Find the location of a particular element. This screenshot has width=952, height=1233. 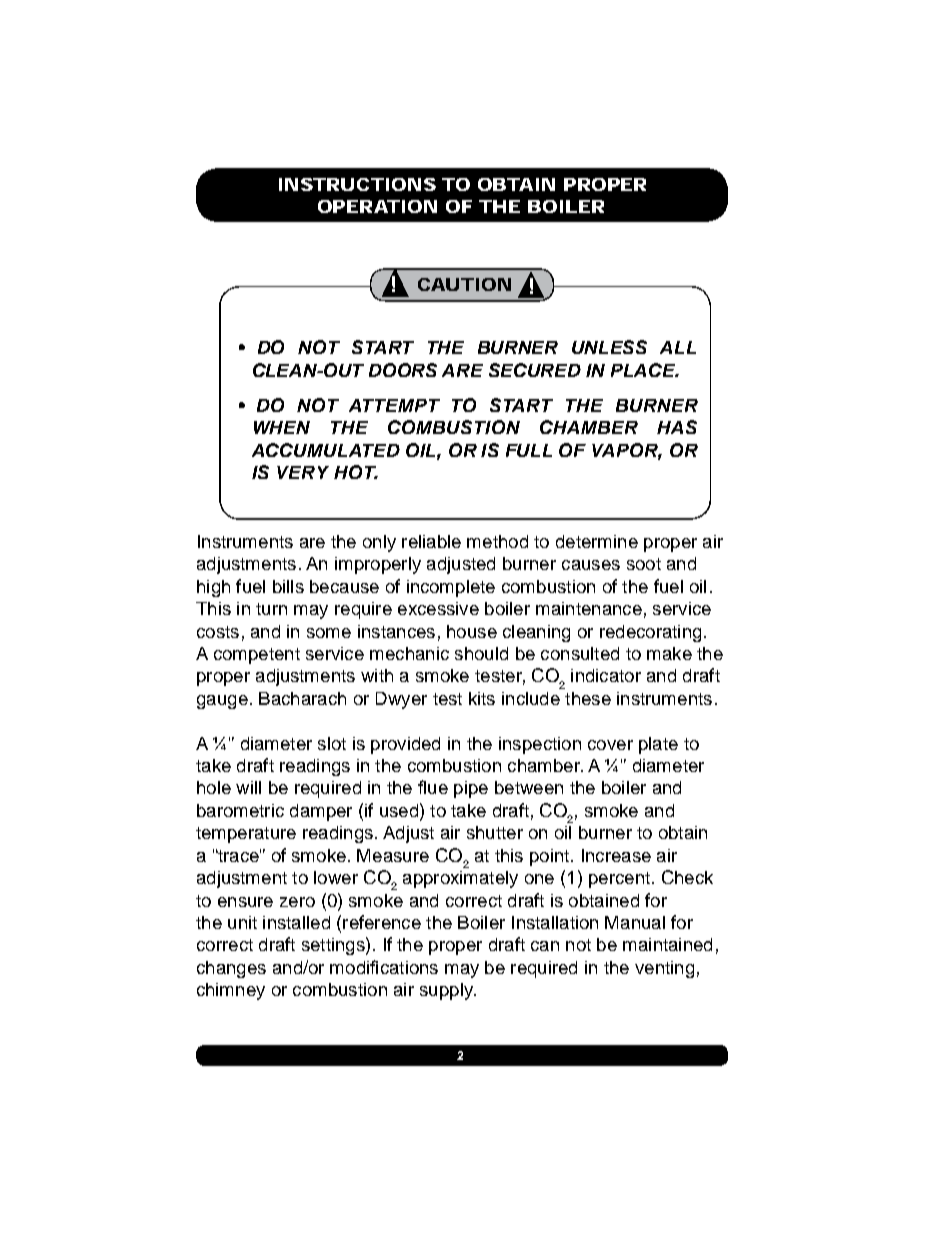

changes is located at coordinates (231, 969).
